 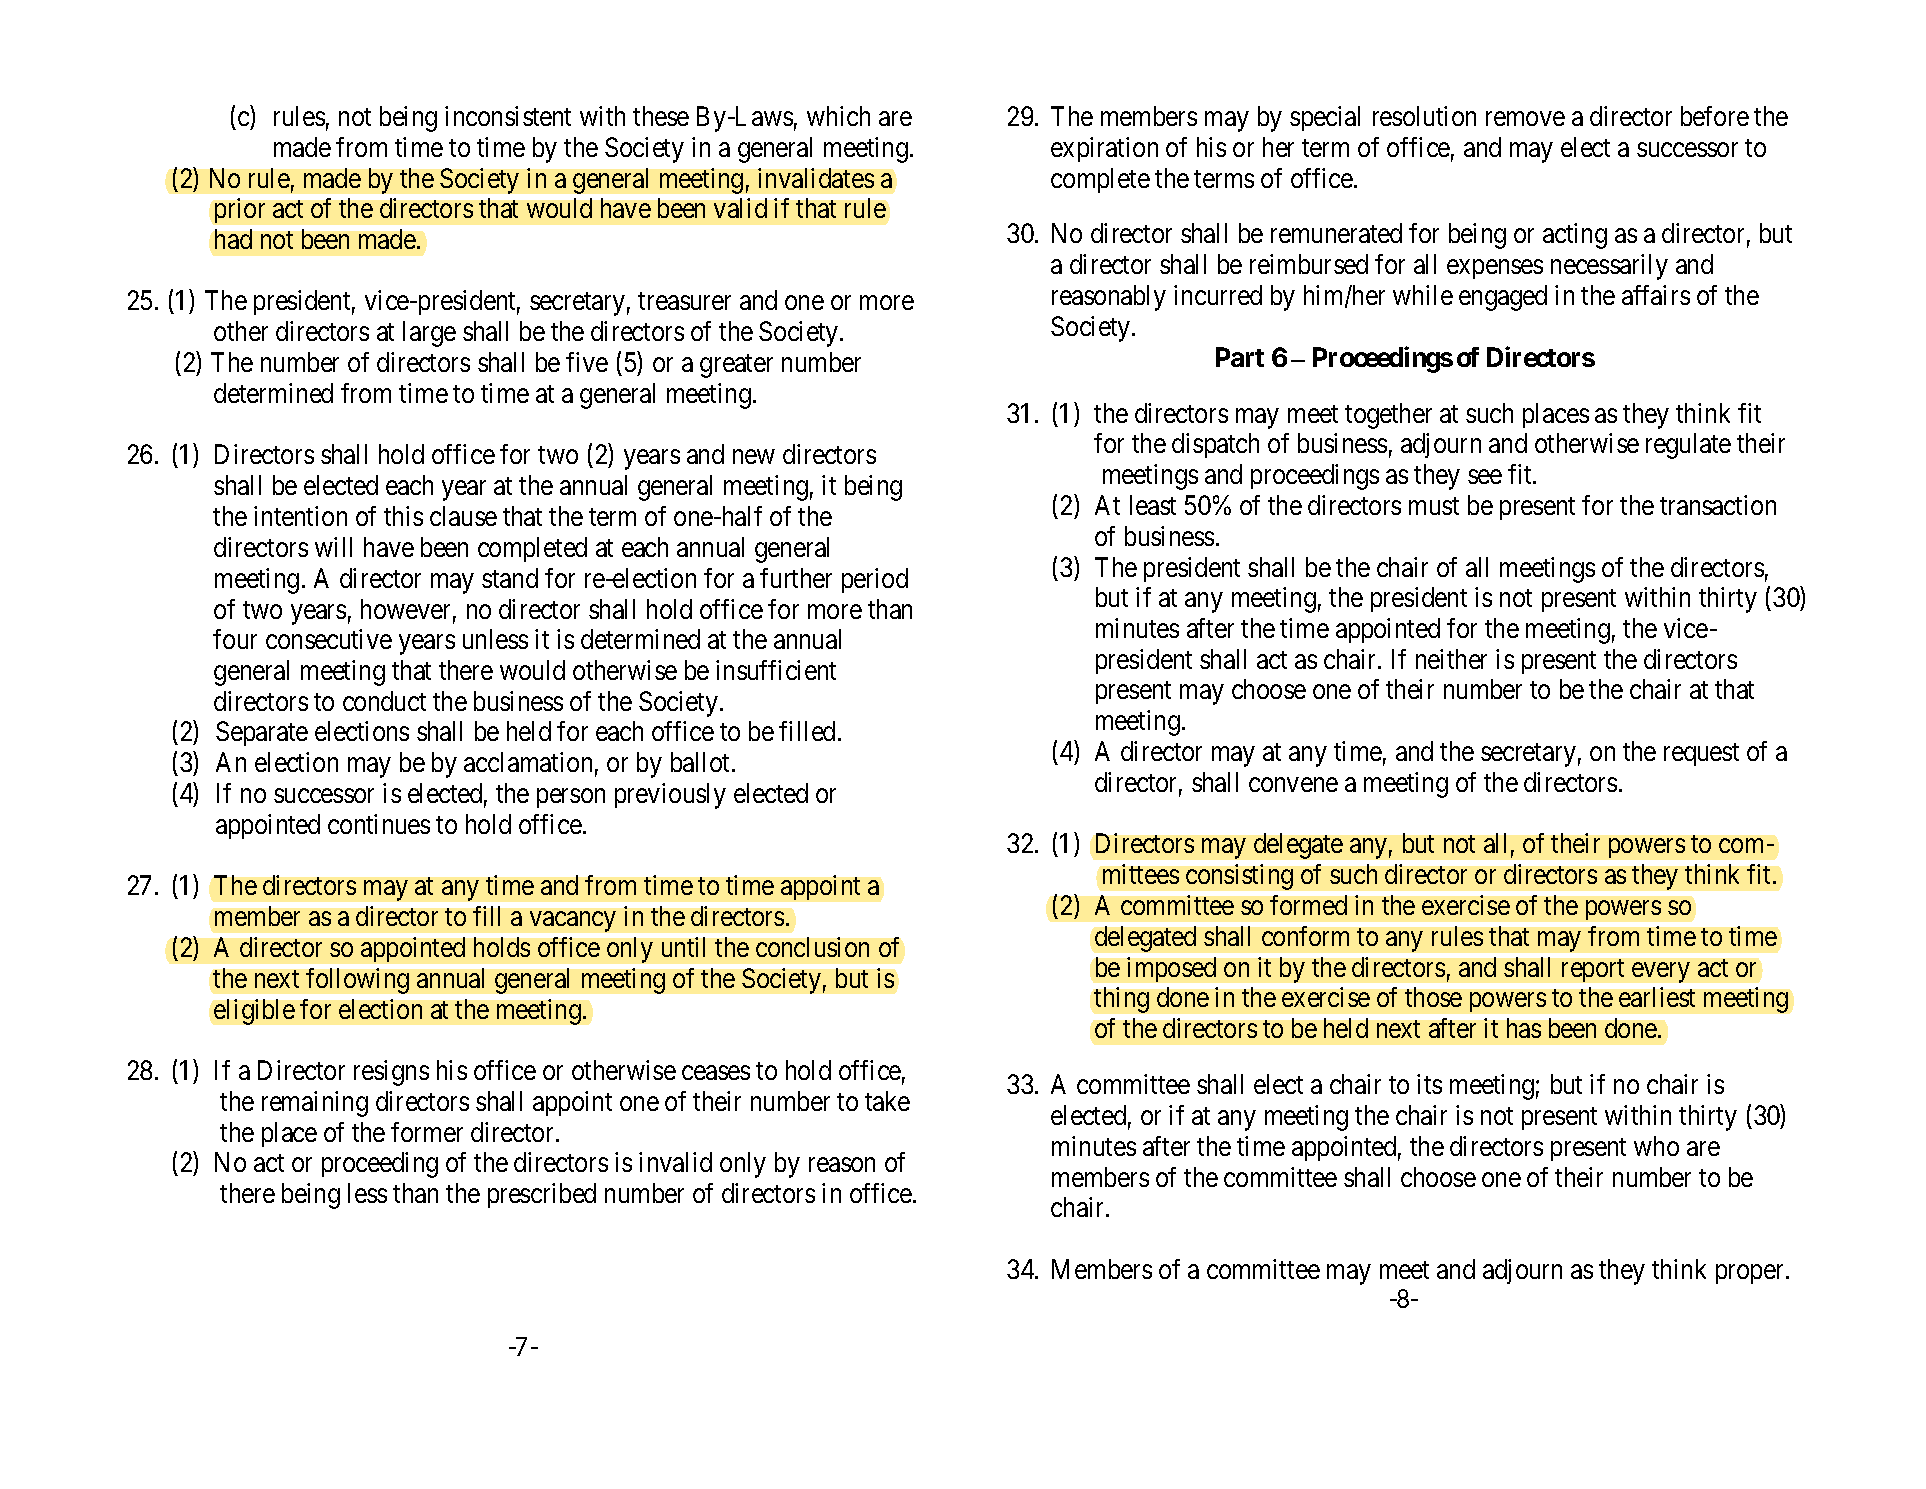 What do you see at coordinates (1153, 505) in the screenshot?
I see `least` at bounding box center [1153, 505].
